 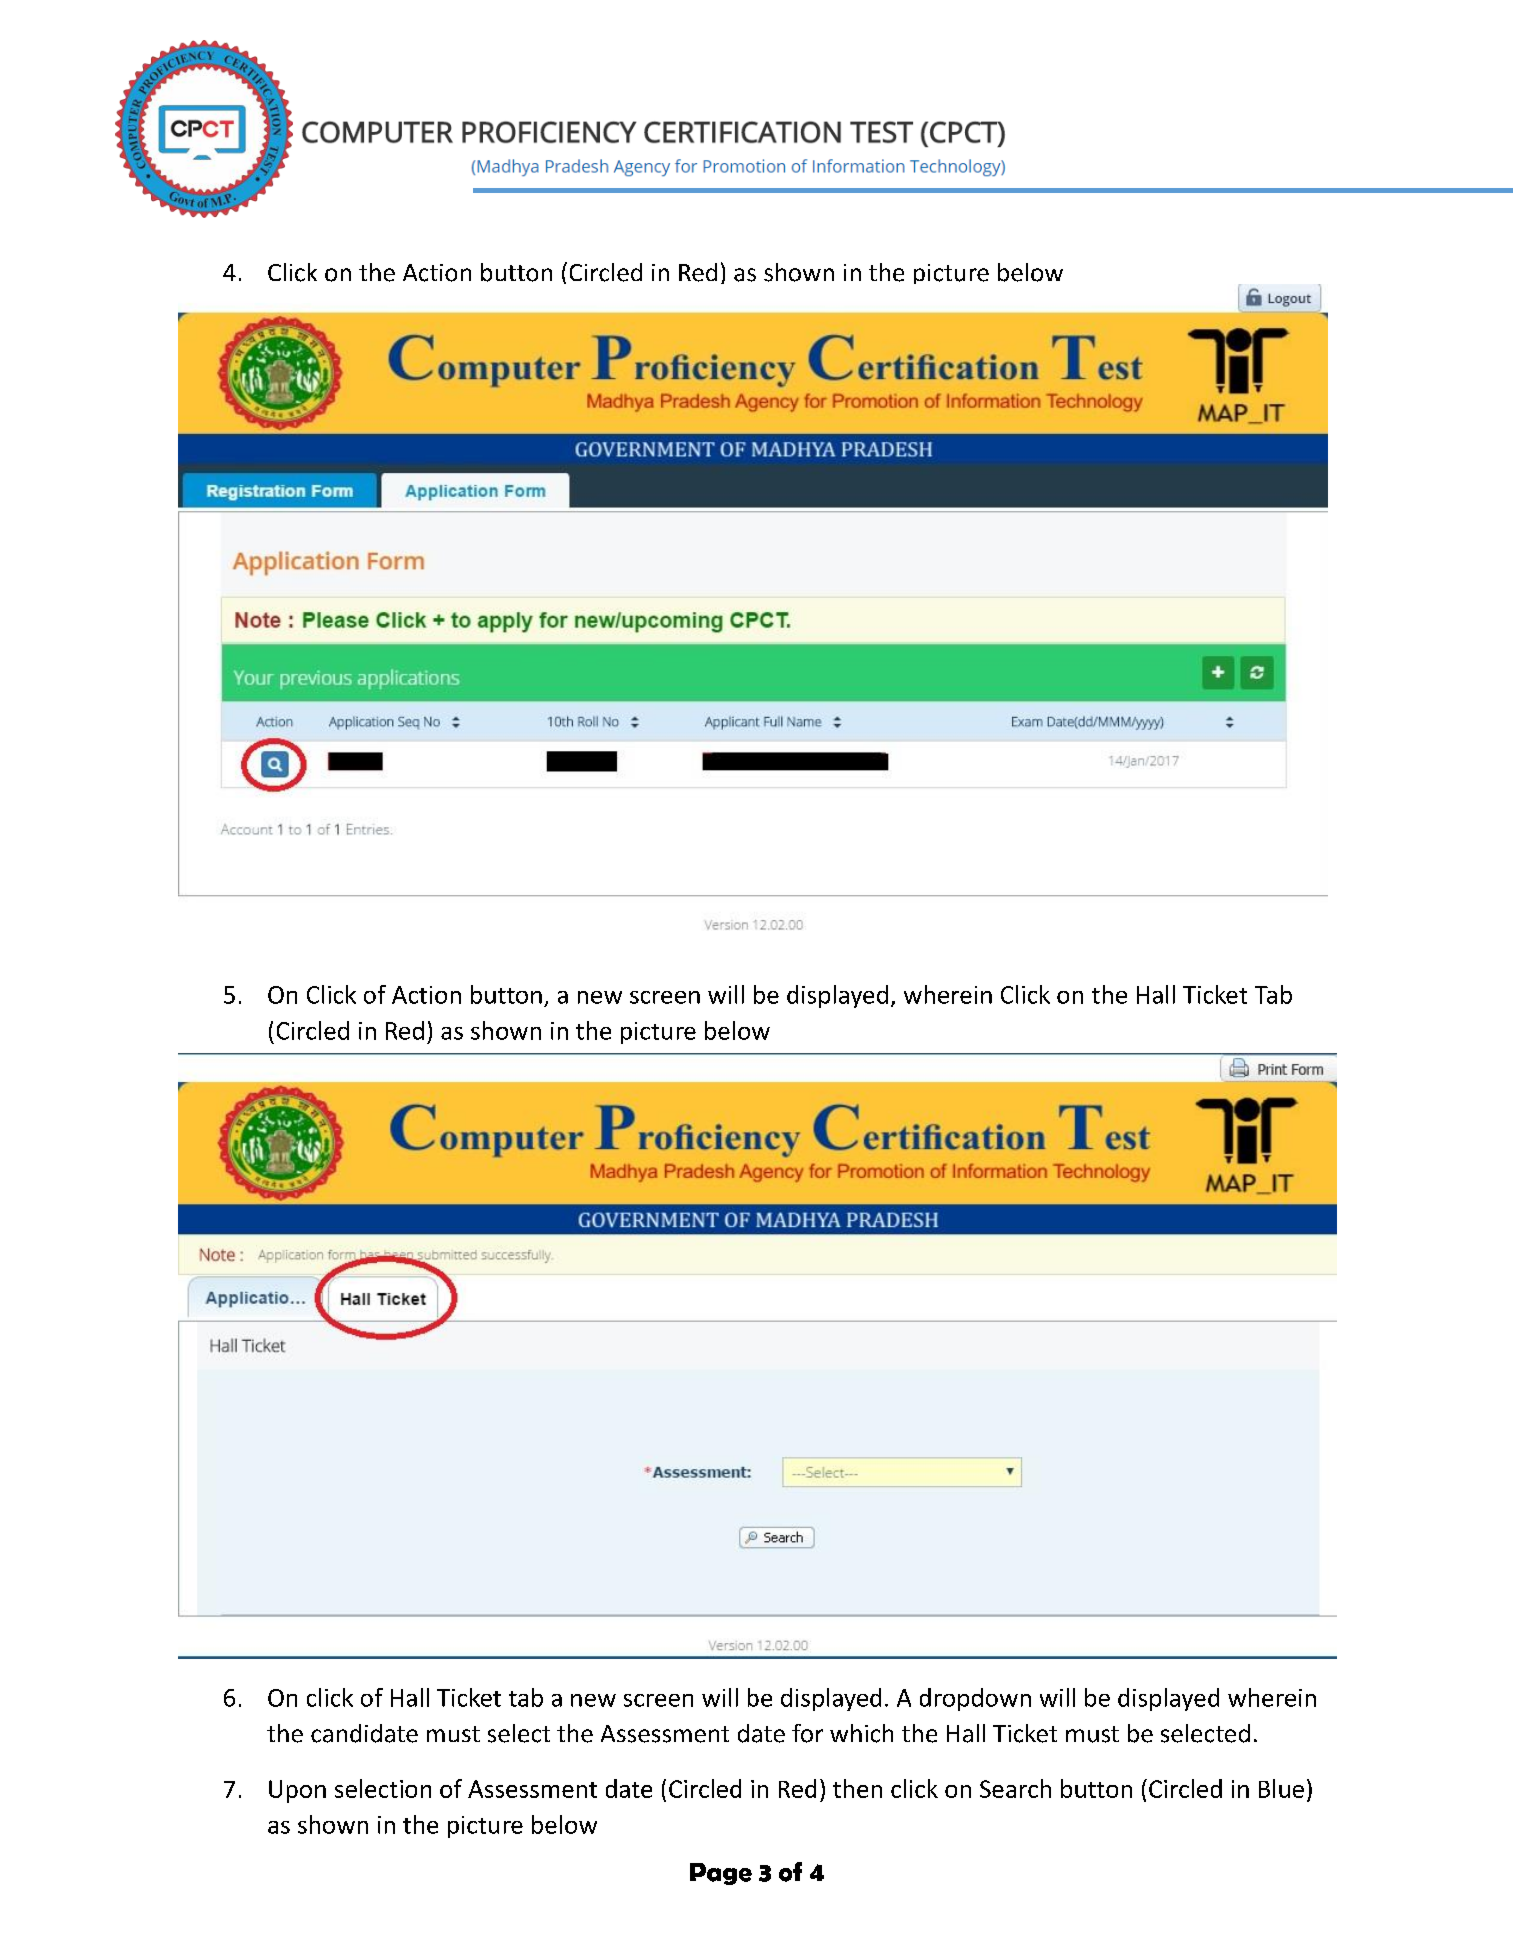 I want to click on which, so click(x=861, y=1733).
